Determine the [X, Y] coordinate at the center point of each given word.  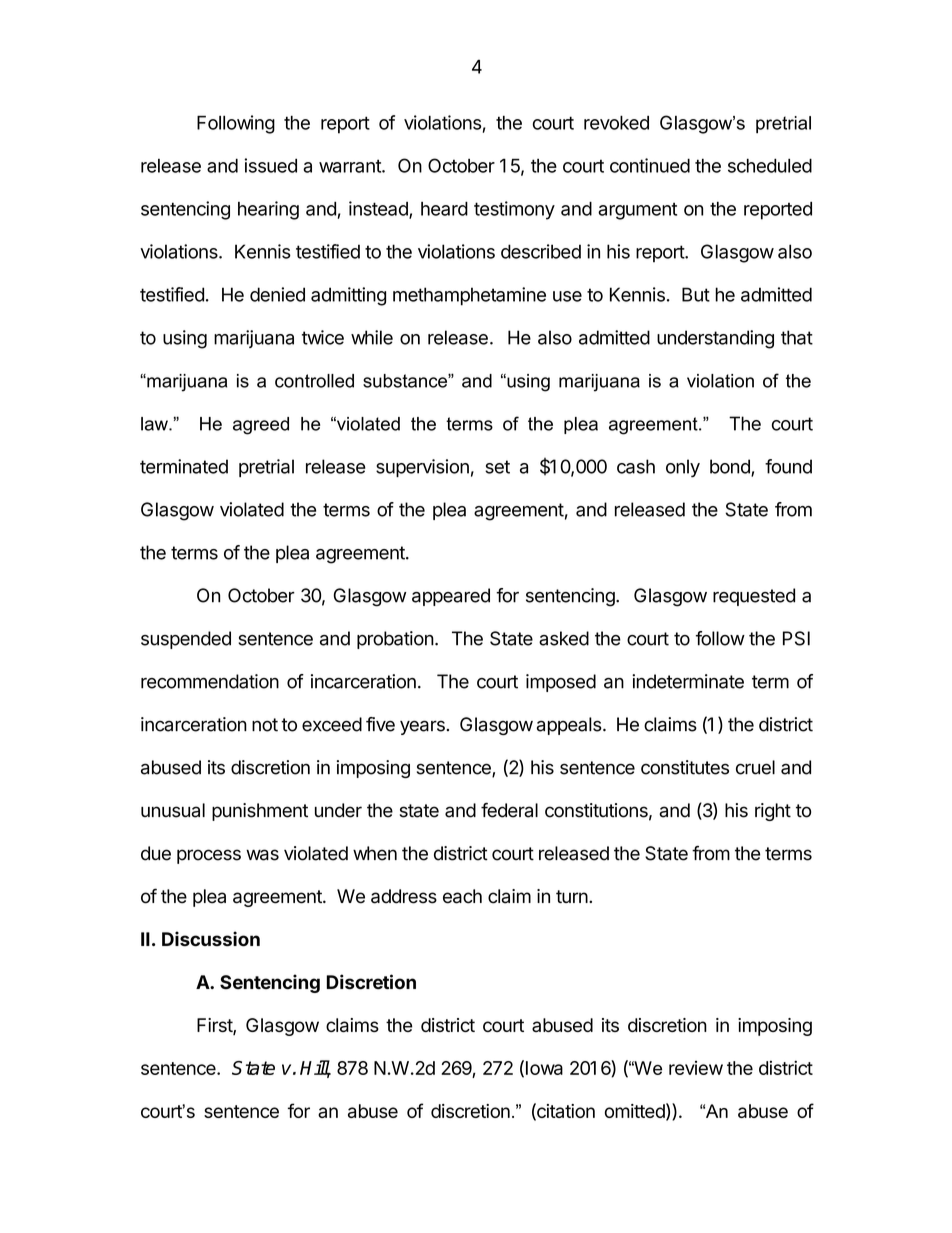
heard [444, 208]
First [215, 1026]
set [497, 467]
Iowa [544, 1068]
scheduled [770, 165]
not [265, 725]
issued [270, 165]
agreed [261, 426]
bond [731, 467]
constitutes [685, 767]
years [422, 727]
